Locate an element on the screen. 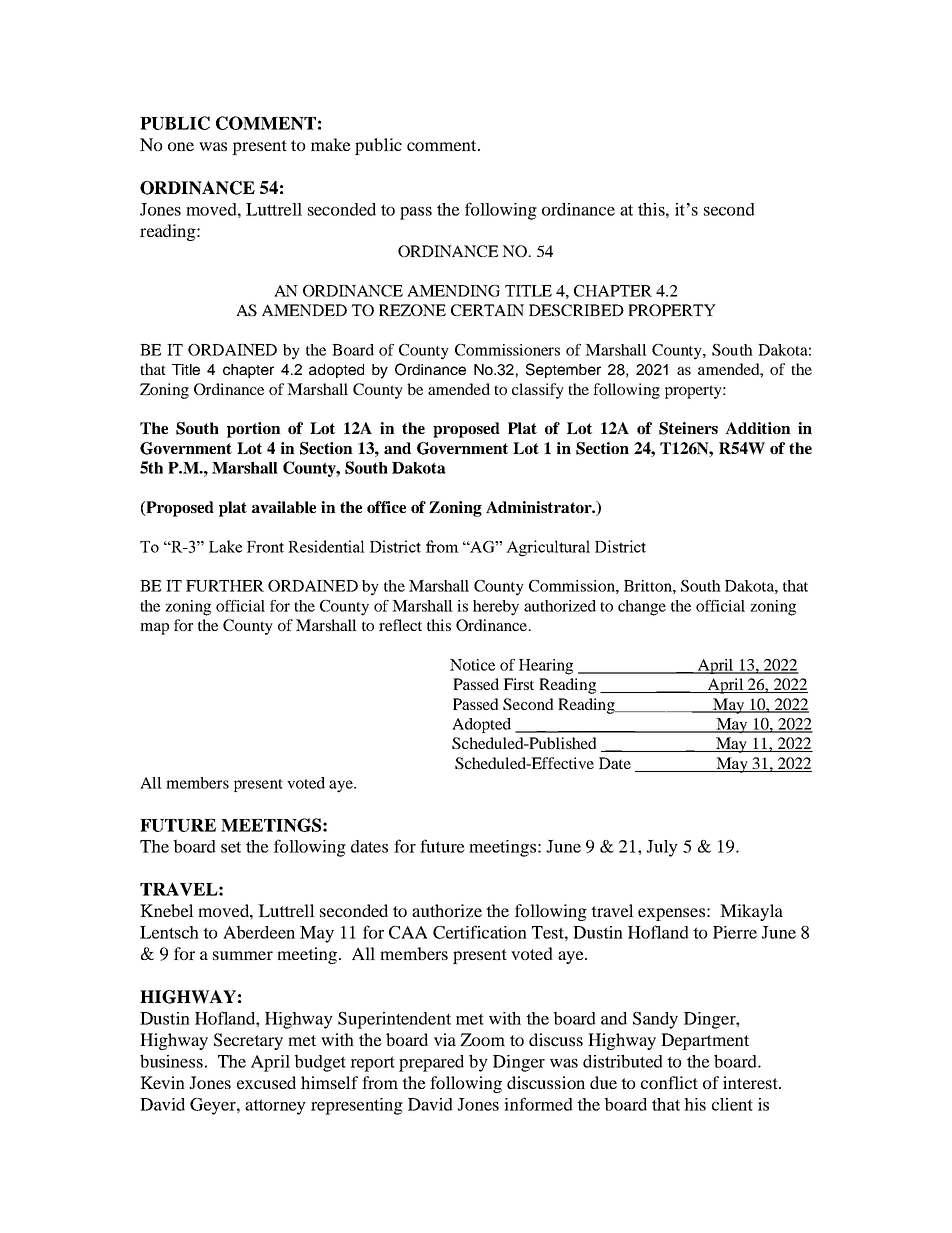 The width and height of the screenshot is (952, 1233). make is located at coordinates (331, 144).
